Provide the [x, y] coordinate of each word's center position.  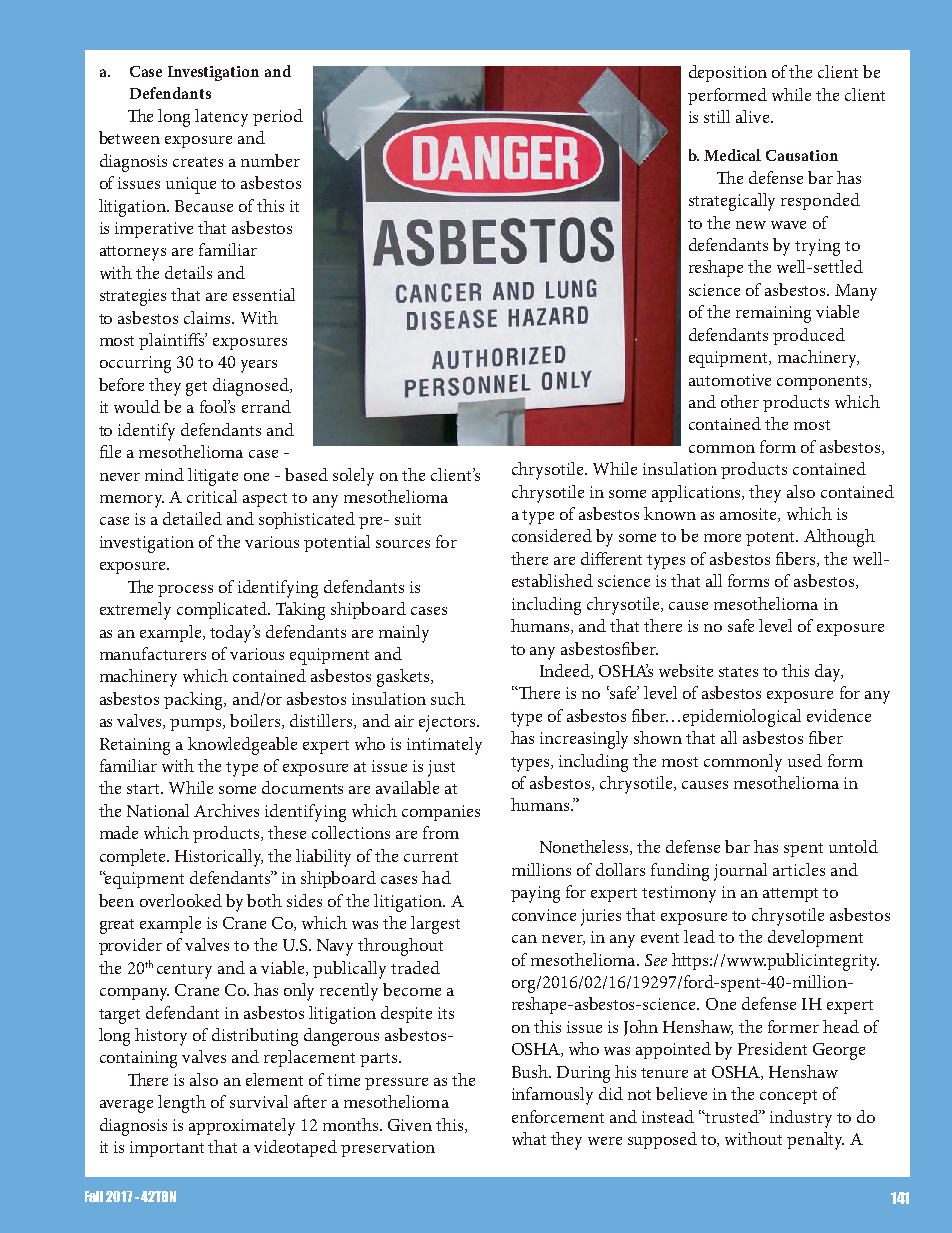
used [805, 760]
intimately [444, 746]
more [722, 538]
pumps [197, 725]
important [167, 1149]
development [815, 938]
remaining [773, 314]
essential [264, 294]
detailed [192, 518]
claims [208, 317]
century [184, 971]
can [524, 939]
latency [221, 118]
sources [403, 544]
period [278, 117]
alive [754, 116]
